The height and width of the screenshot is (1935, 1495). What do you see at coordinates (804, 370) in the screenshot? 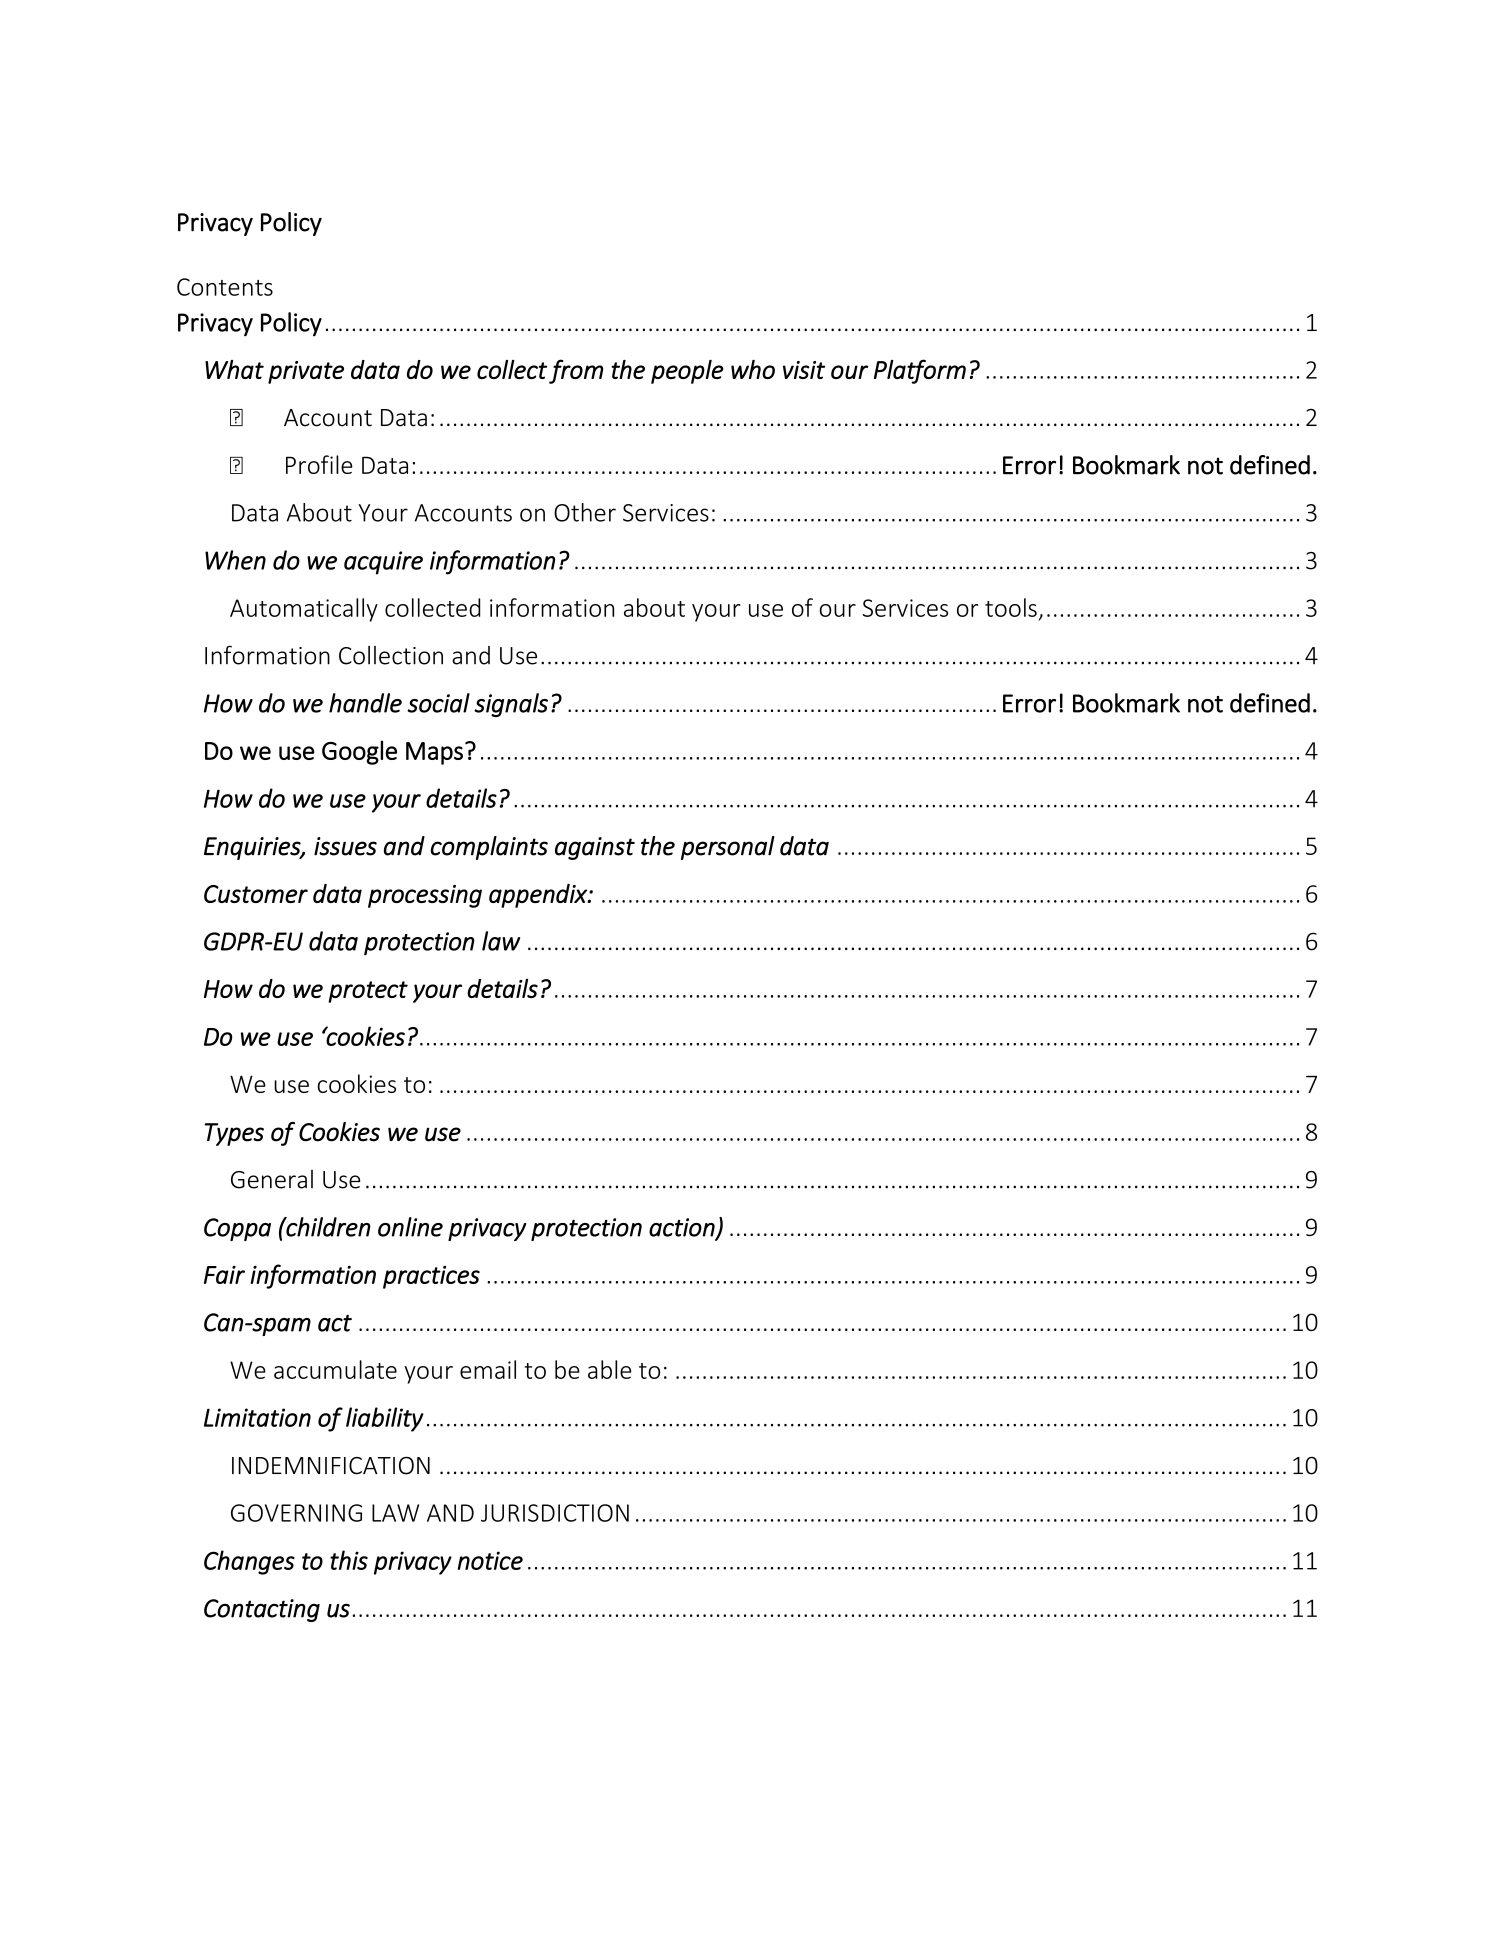
I see `visit` at bounding box center [804, 370].
